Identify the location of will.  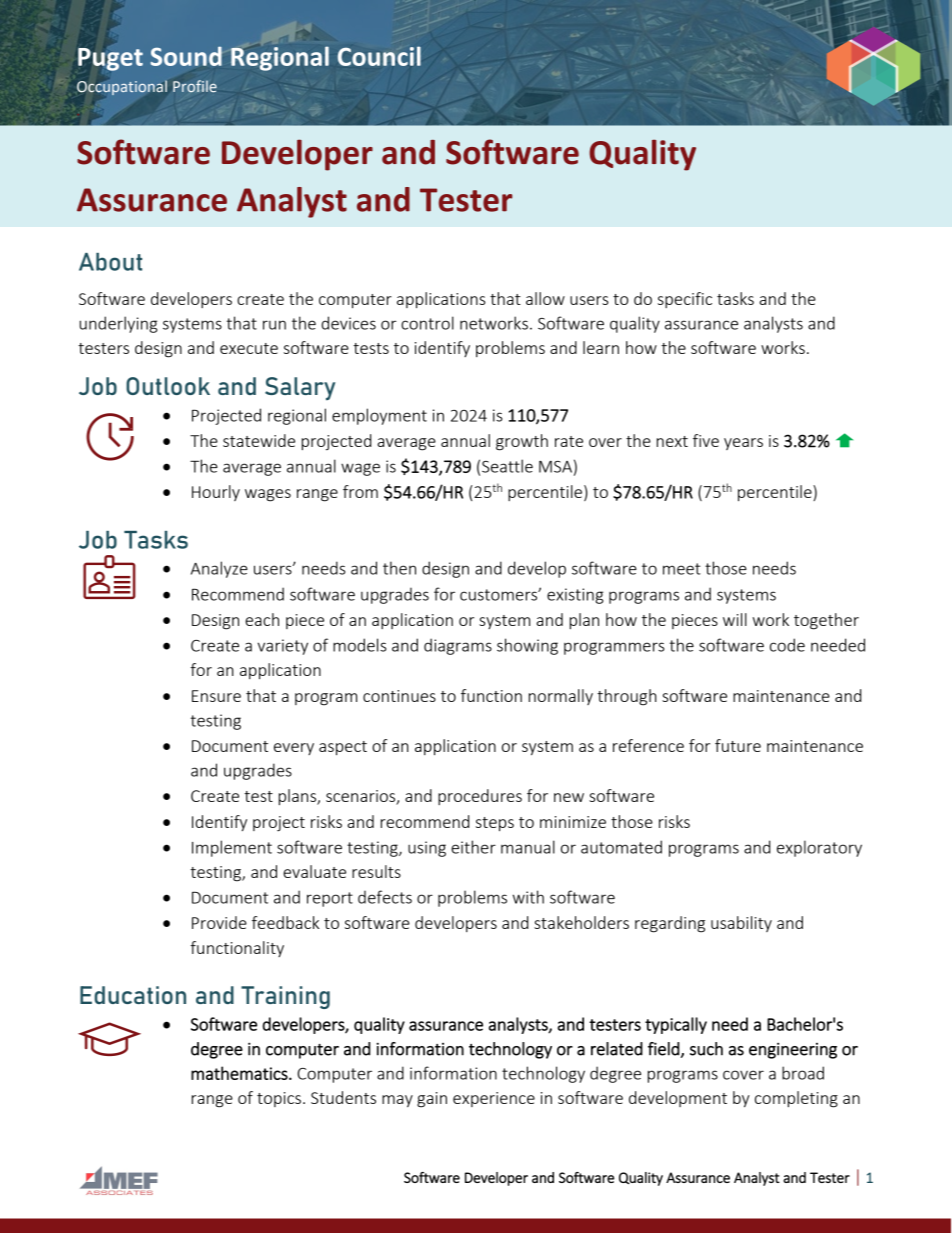
(735, 619).
